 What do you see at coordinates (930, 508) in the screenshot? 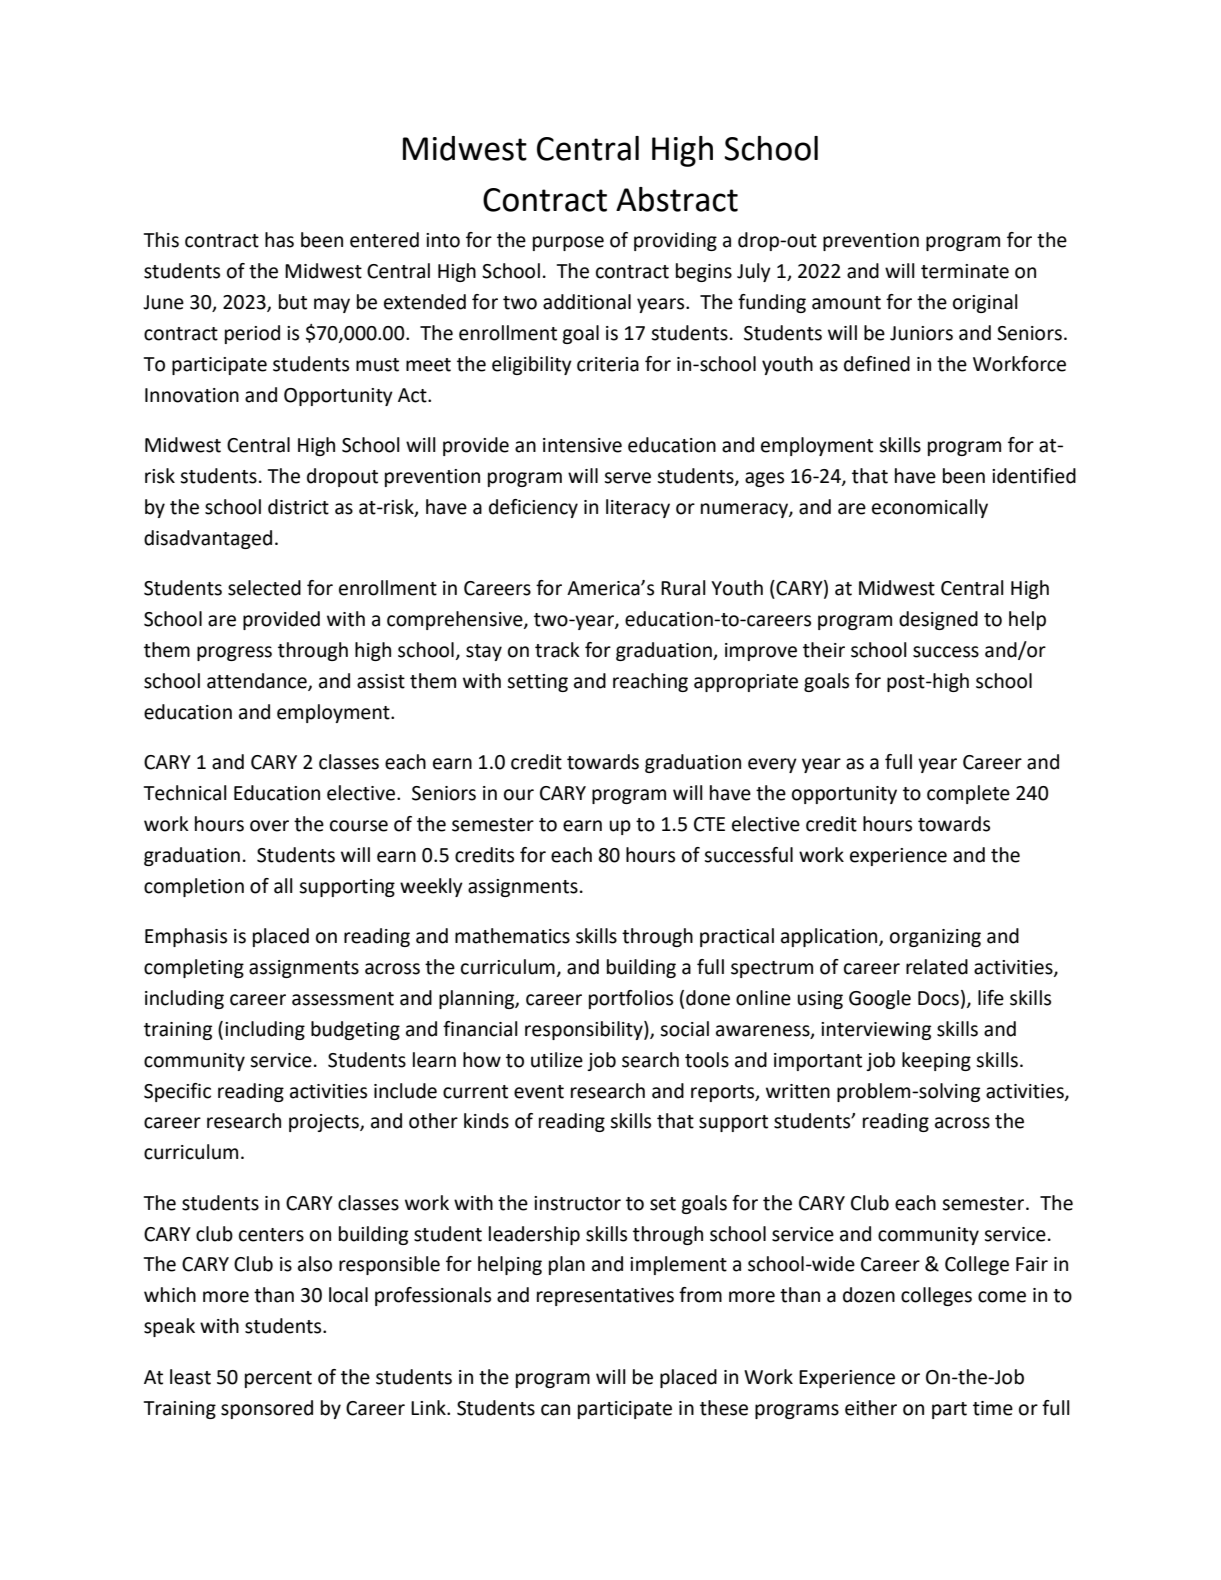
I see `economically` at bounding box center [930, 508].
